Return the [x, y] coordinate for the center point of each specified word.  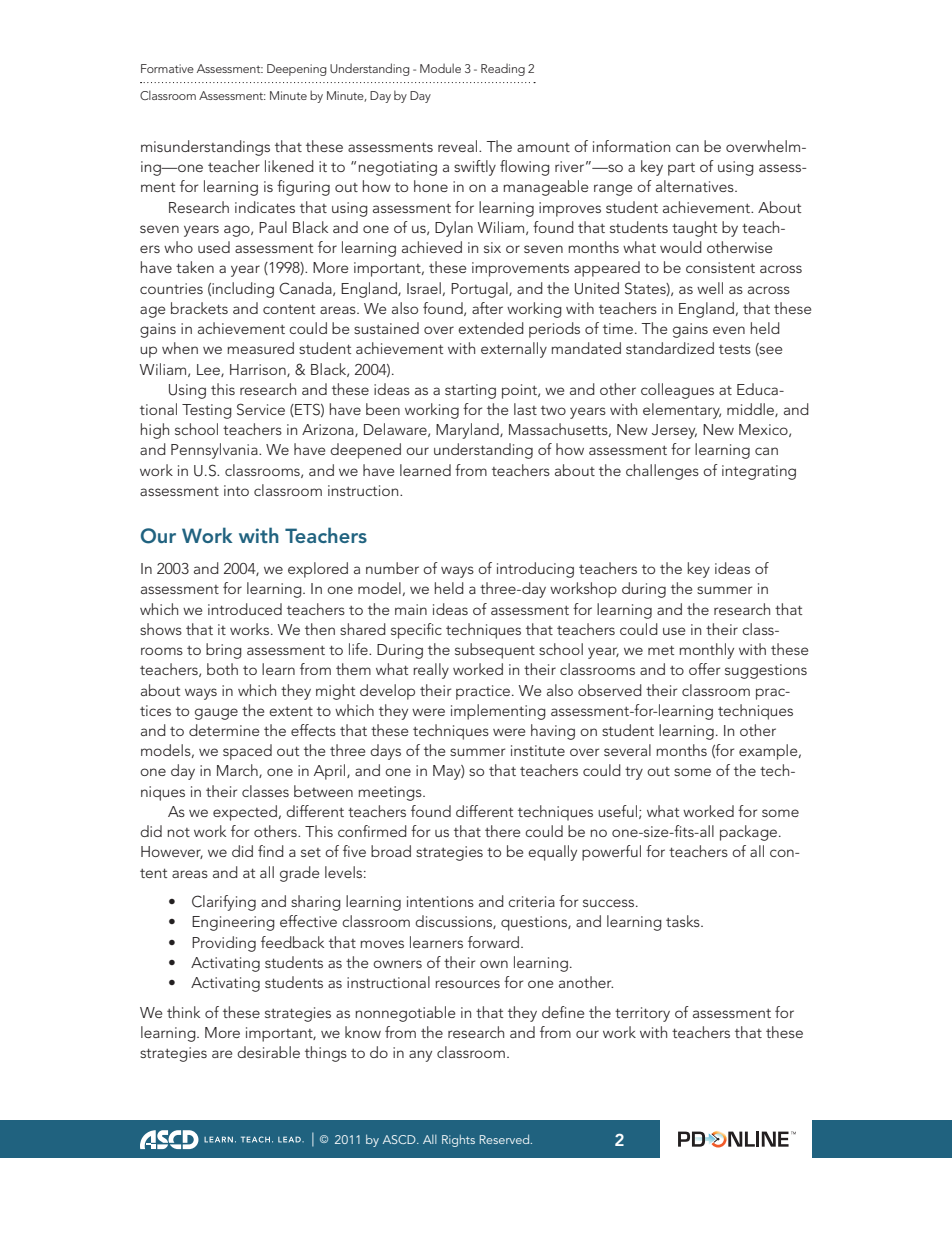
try [634, 773]
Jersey [674, 431]
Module [440, 68]
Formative [167, 68]
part [681, 169]
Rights [458, 1141]
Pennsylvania [215, 451]
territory [642, 1014]
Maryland [468, 431]
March [238, 771]
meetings [391, 793]
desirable [268, 1052]
